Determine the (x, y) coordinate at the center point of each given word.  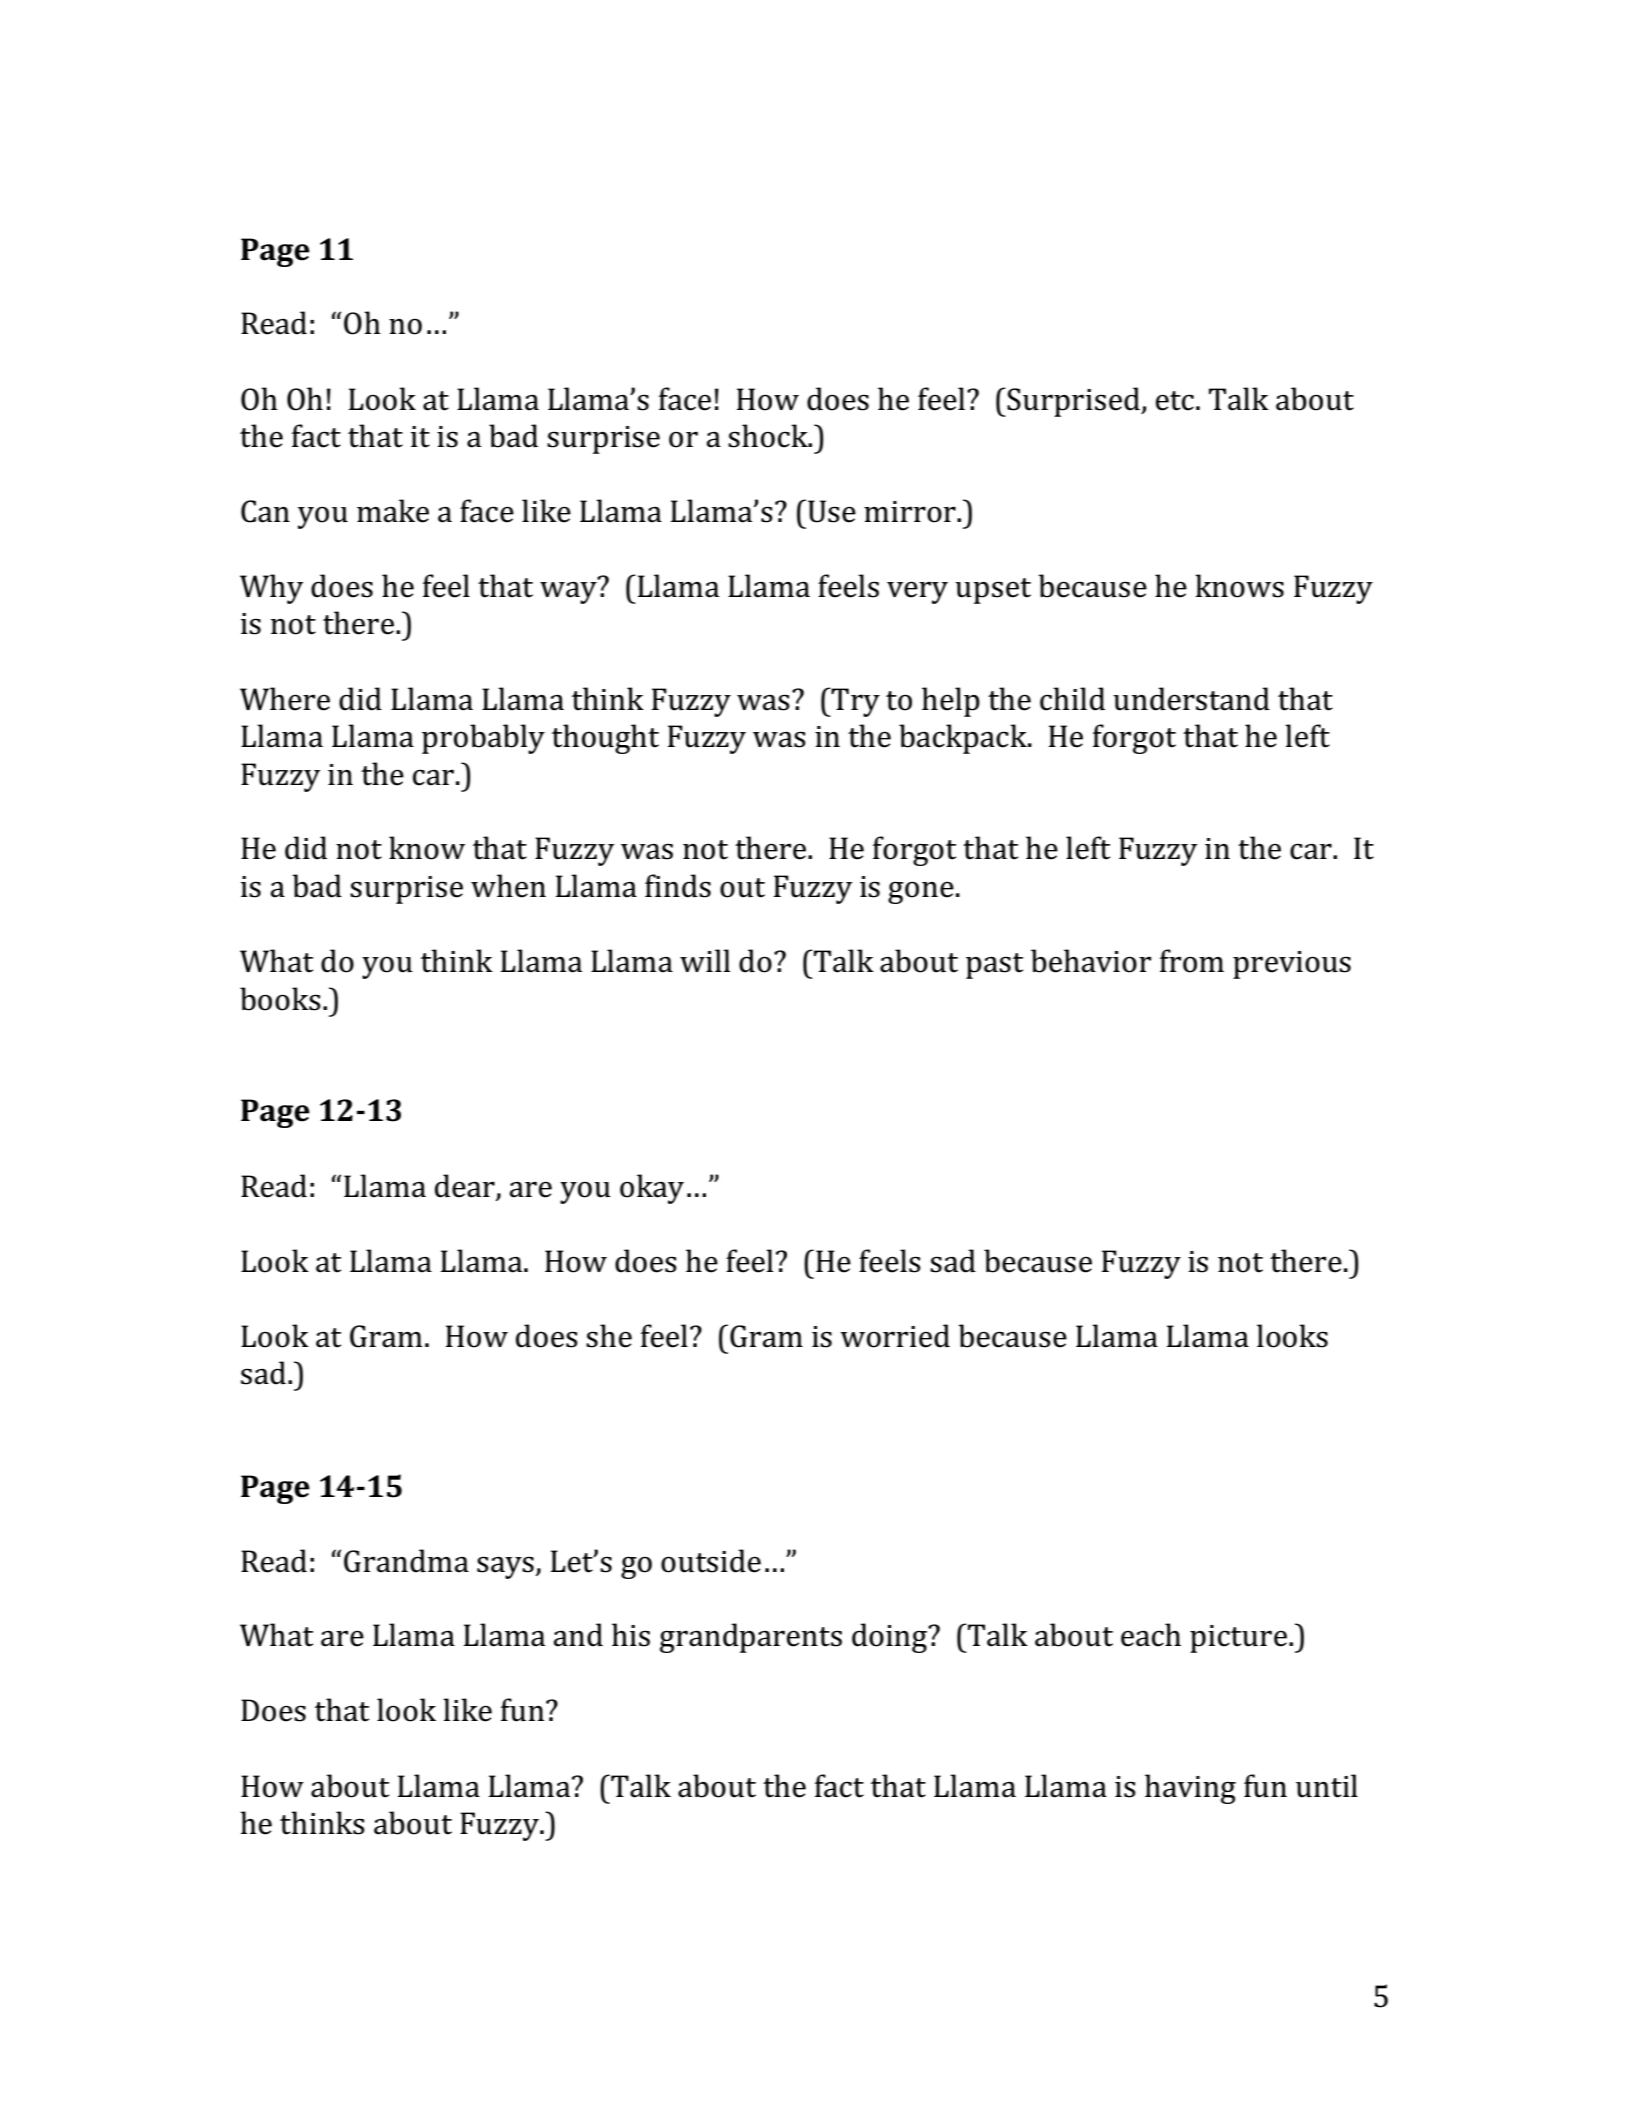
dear (466, 1187)
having (1190, 1789)
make (393, 511)
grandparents (751, 1638)
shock (769, 436)
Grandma (406, 1561)
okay (652, 1189)
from (1192, 961)
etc (1175, 401)
